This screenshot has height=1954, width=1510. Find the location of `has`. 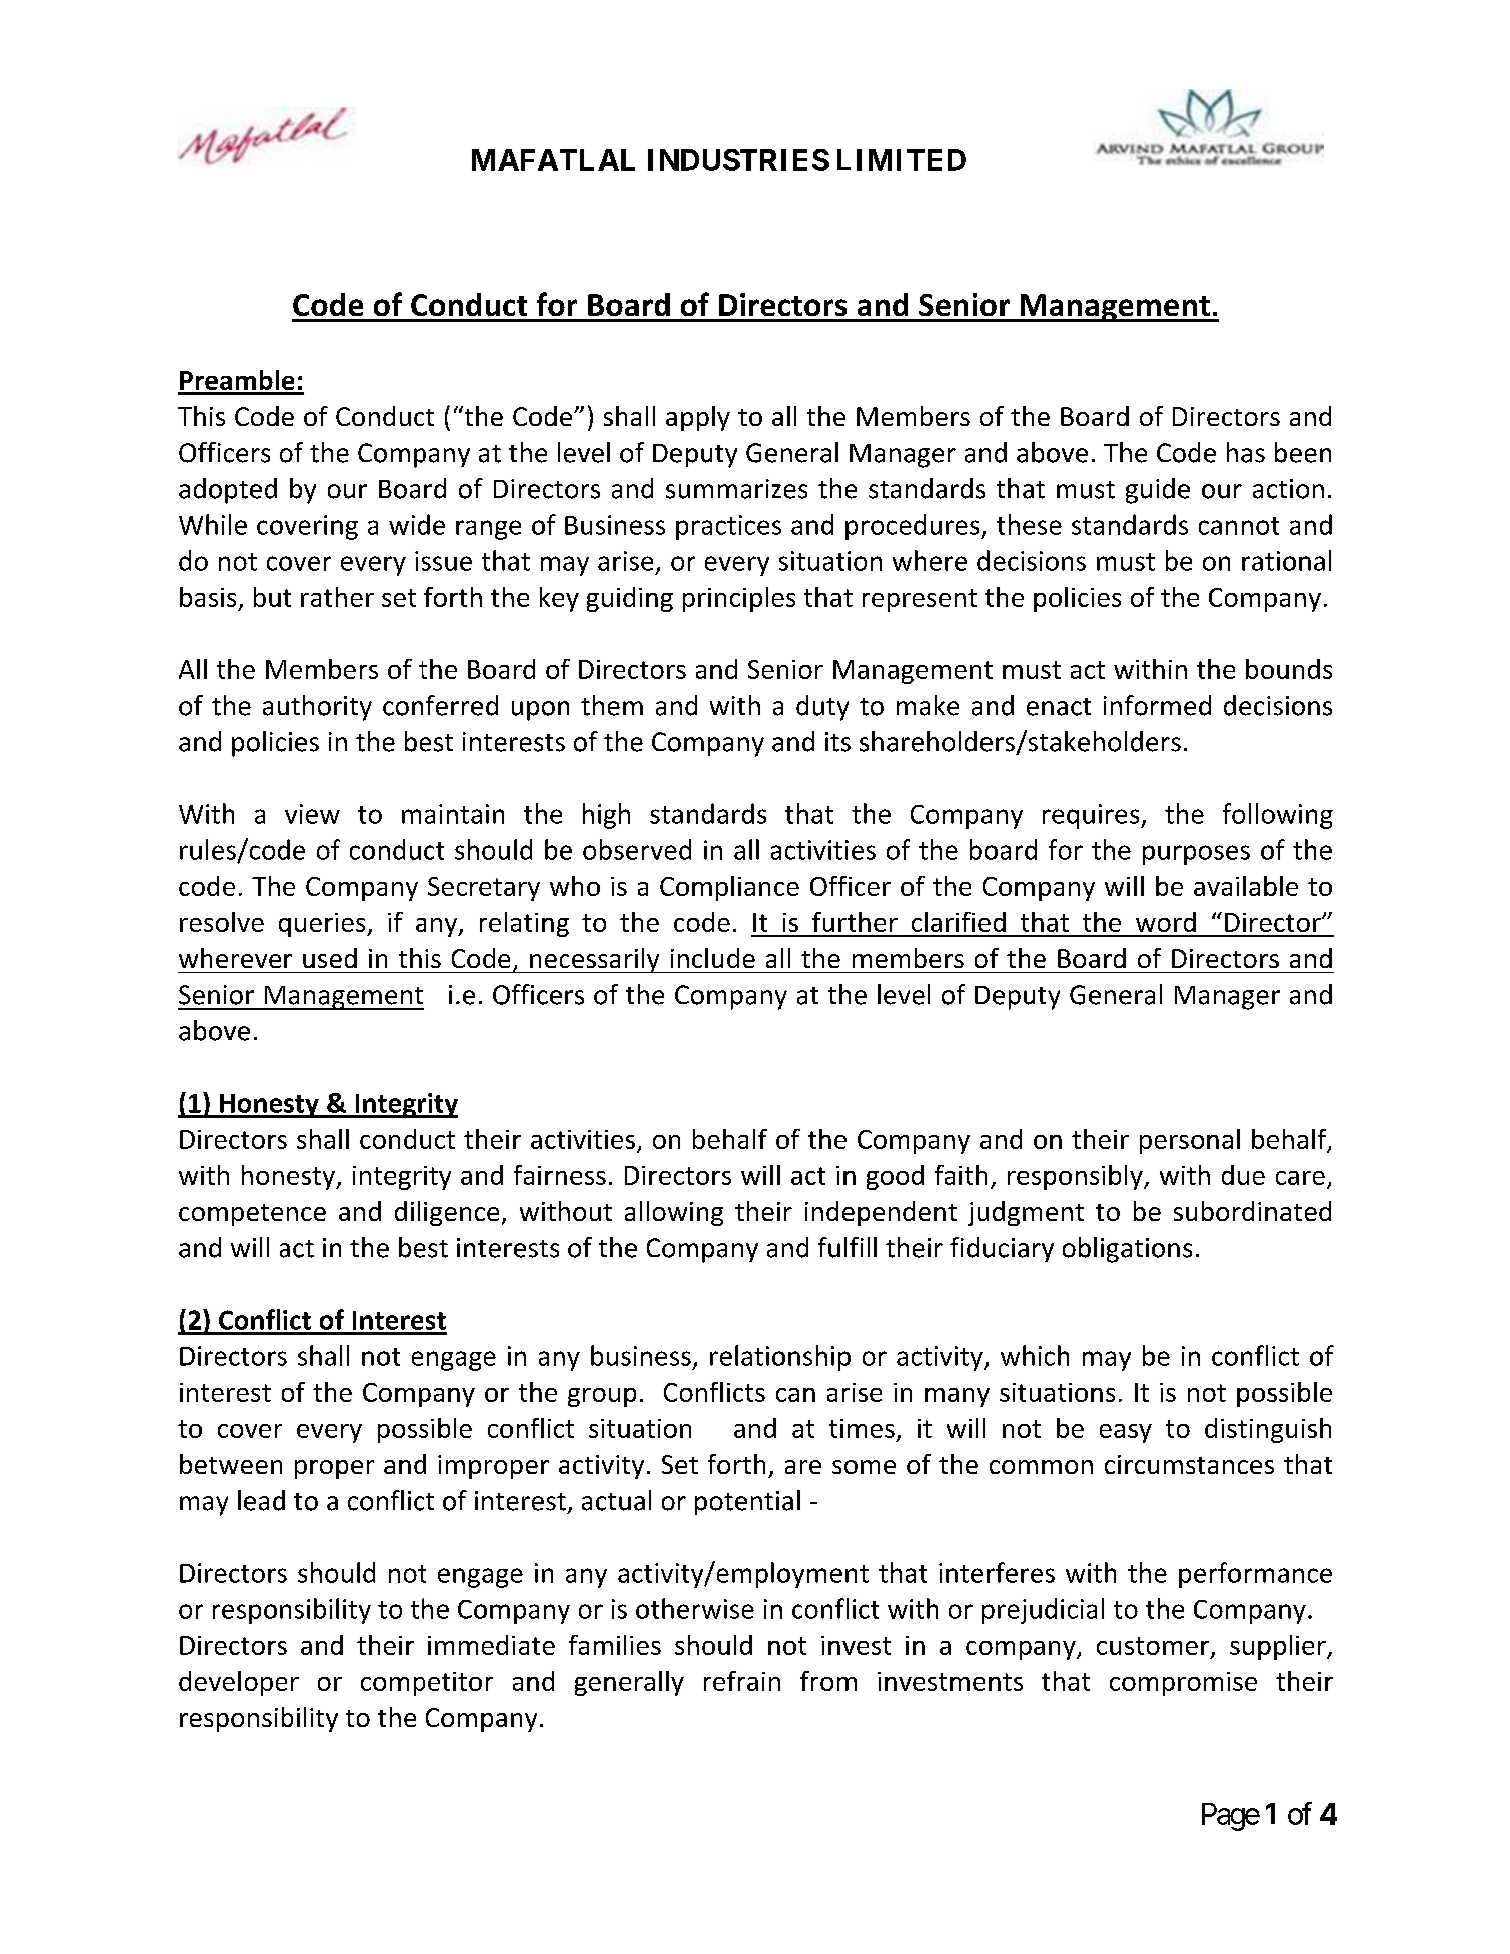

has is located at coordinates (1246, 452).
